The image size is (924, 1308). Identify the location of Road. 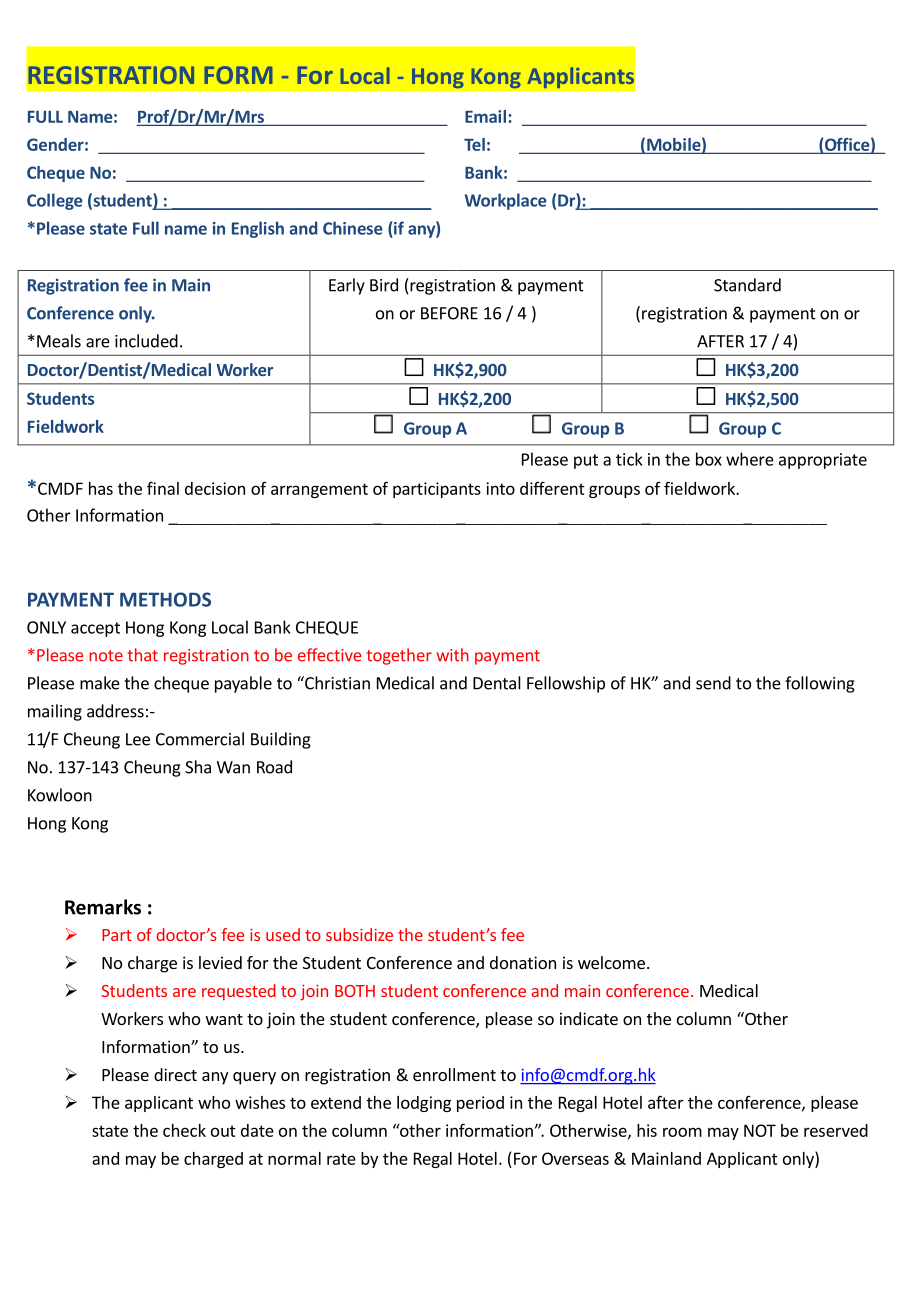
(274, 767).
